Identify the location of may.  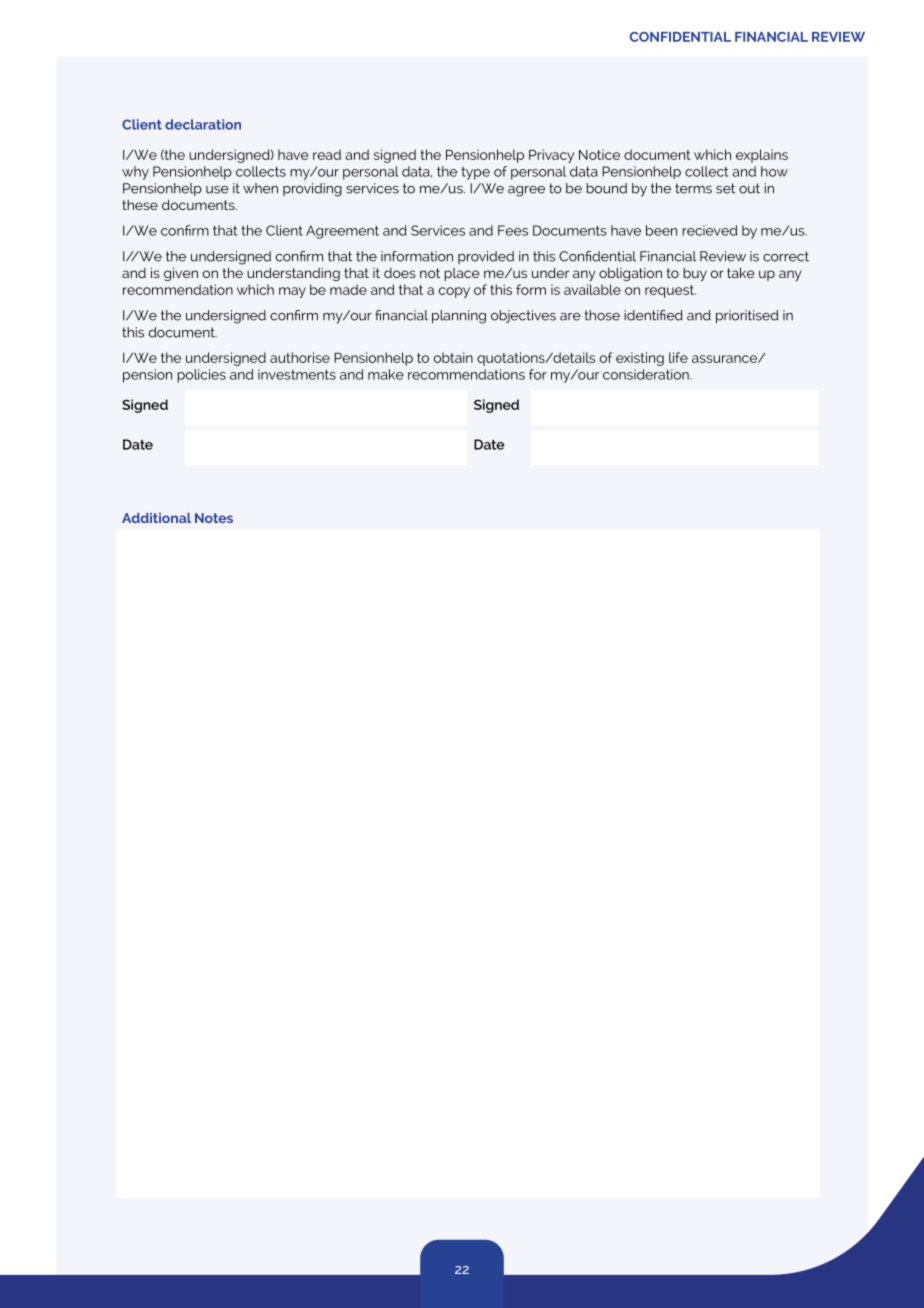
(292, 292).
